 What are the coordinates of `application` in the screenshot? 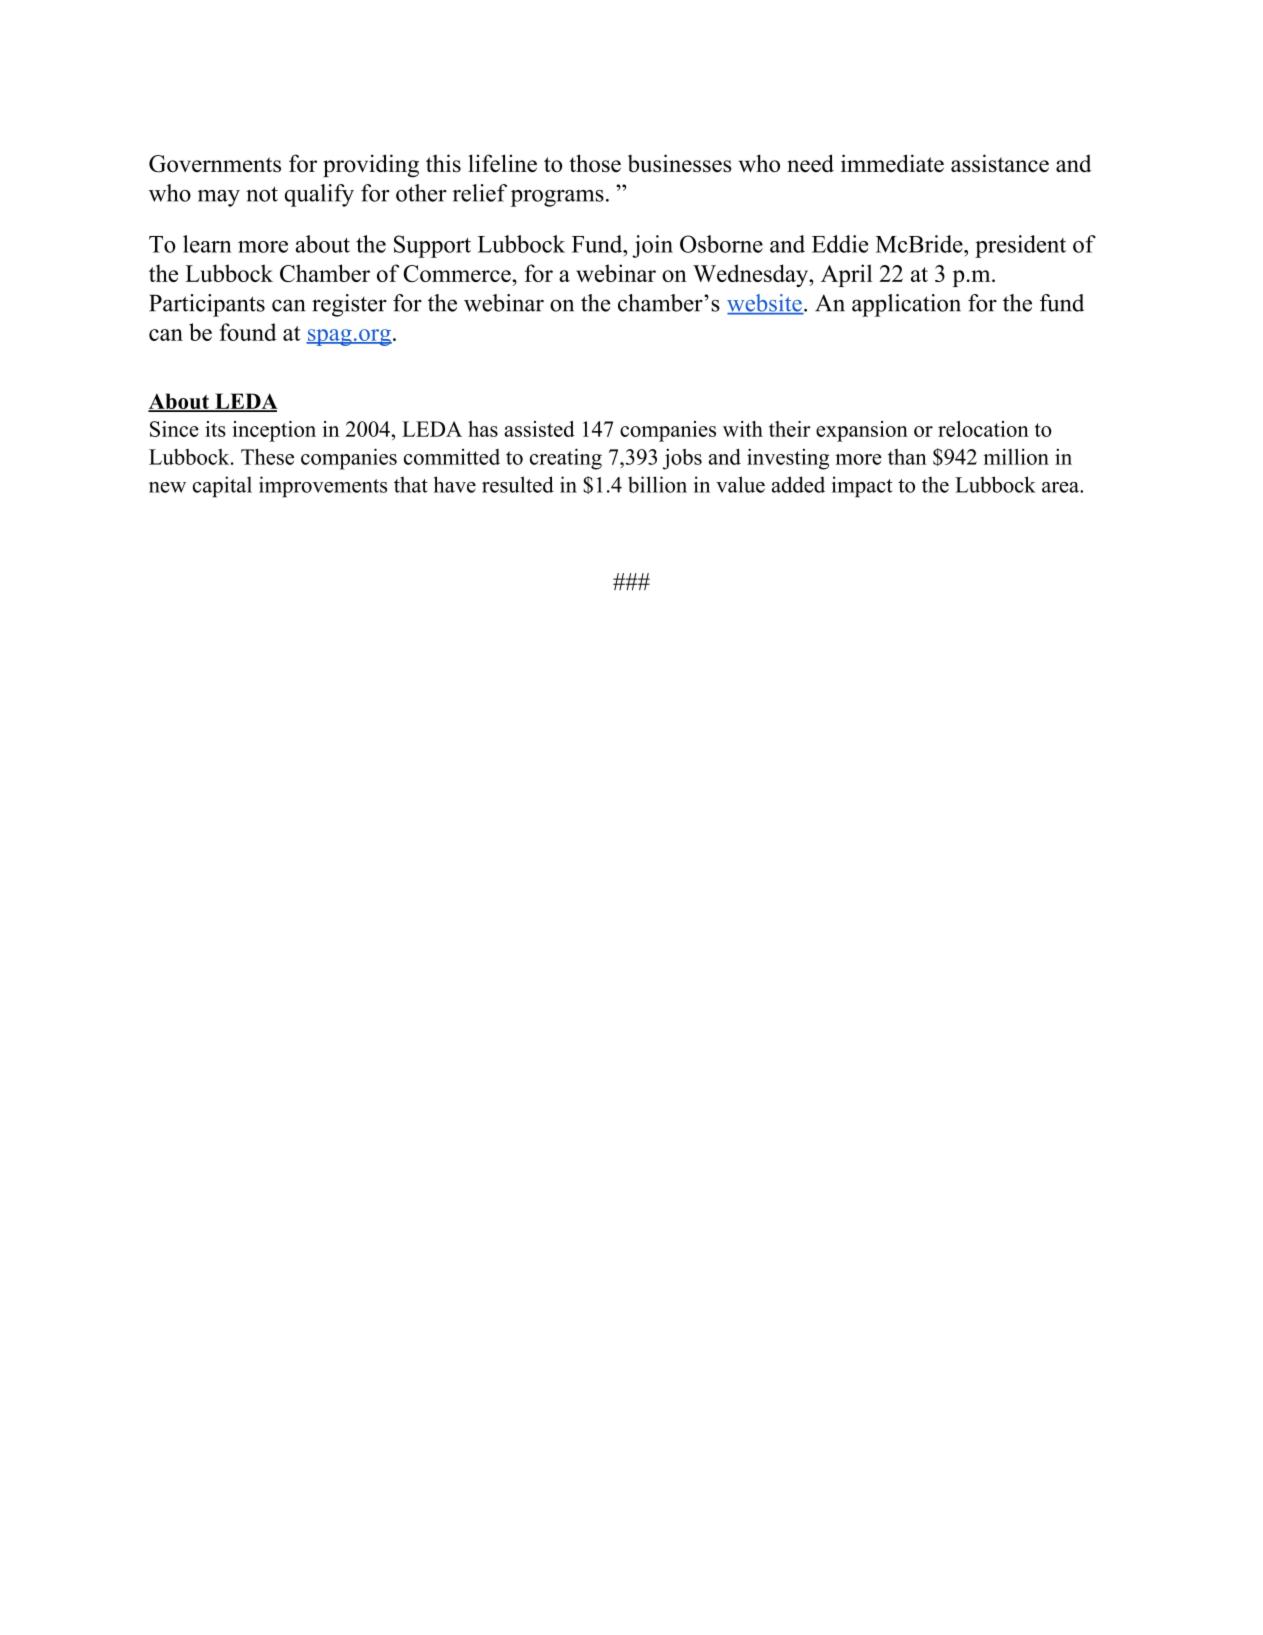 It's located at (906, 305).
